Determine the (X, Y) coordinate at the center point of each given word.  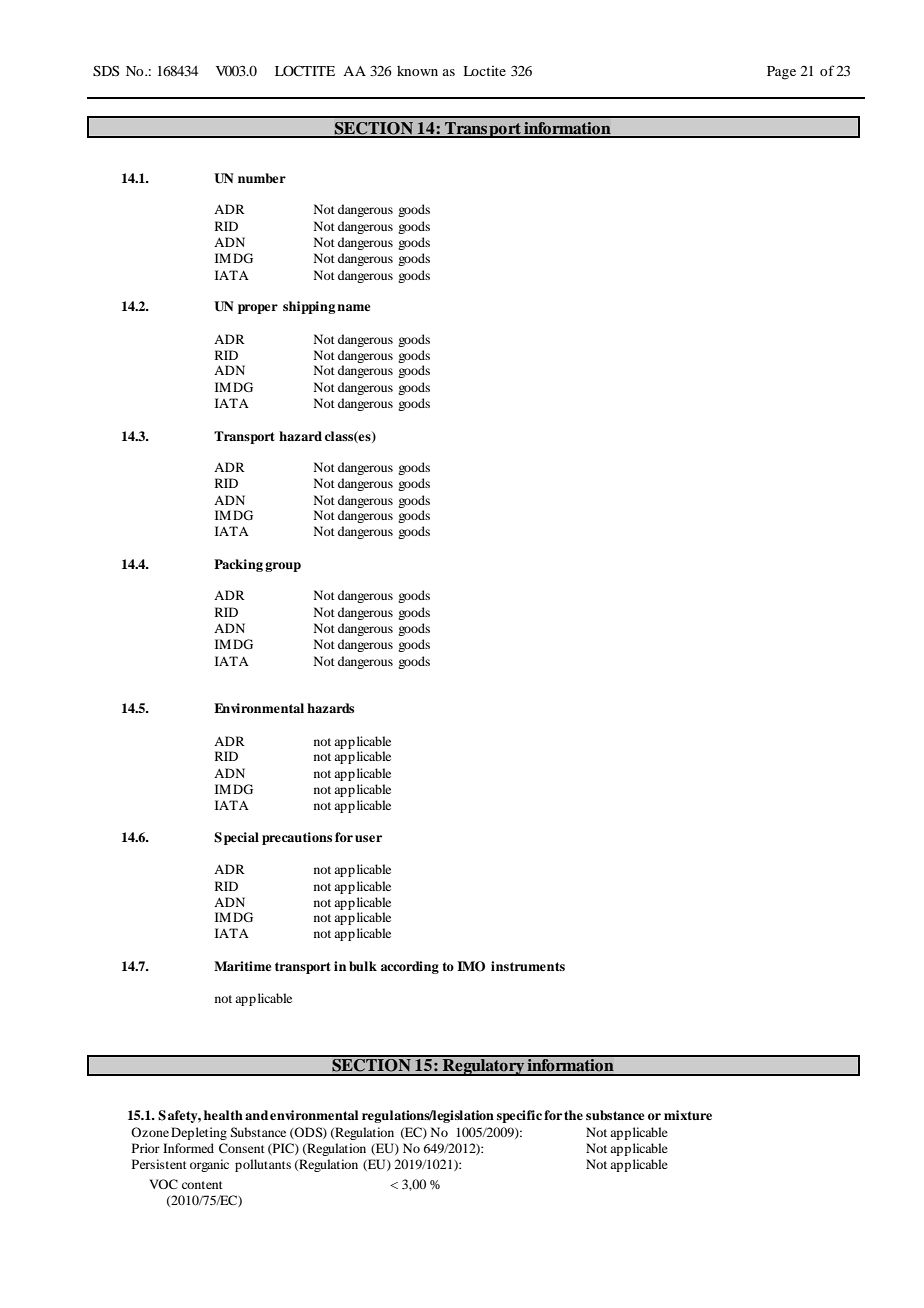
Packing (238, 565)
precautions (297, 838)
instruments (528, 966)
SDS (106, 70)
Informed (188, 1148)
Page (781, 73)
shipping (309, 307)
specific (519, 1116)
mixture (688, 1115)
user (368, 838)
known (417, 71)
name (354, 307)
